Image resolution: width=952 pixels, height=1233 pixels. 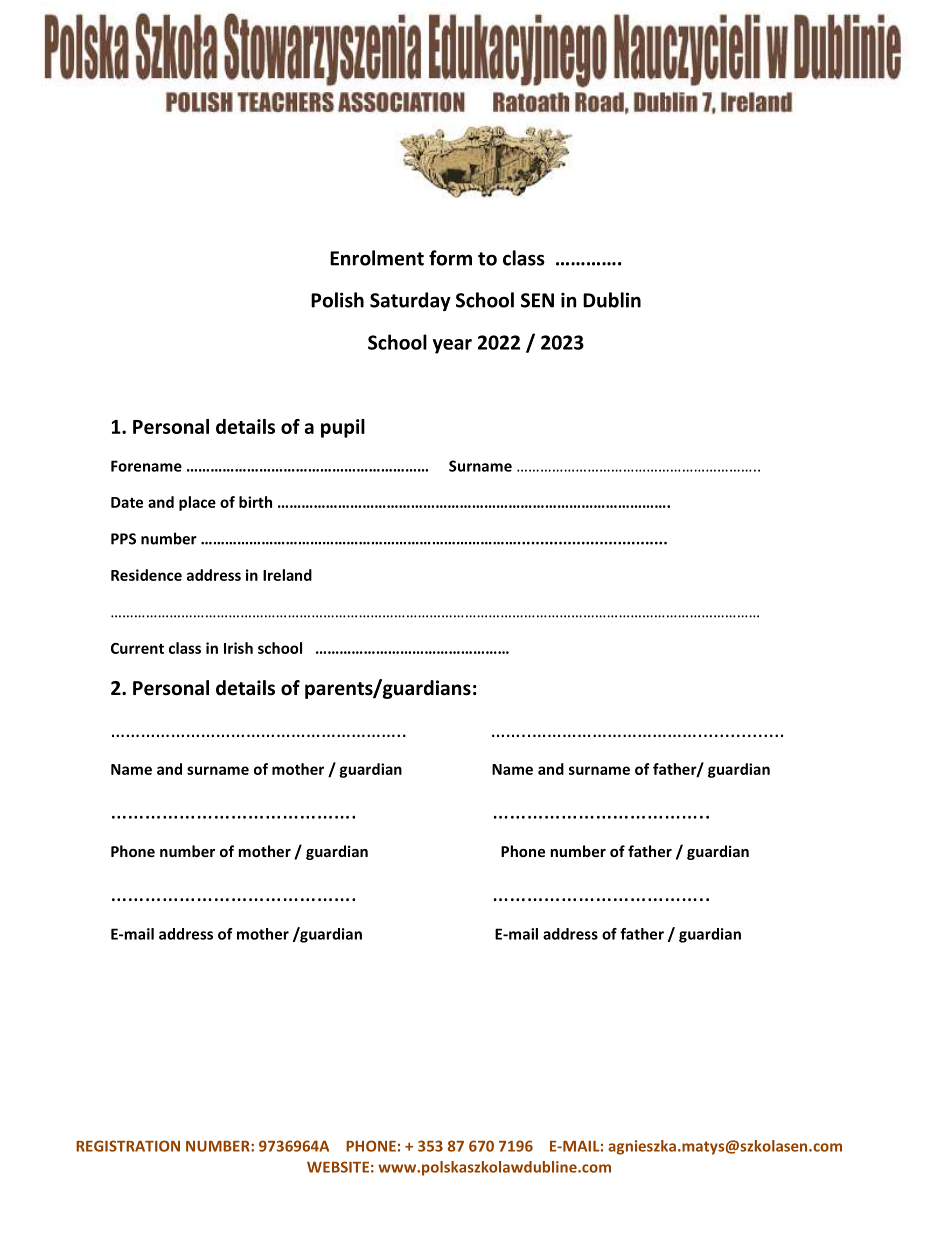 I want to click on Irish, so click(x=238, y=648).
